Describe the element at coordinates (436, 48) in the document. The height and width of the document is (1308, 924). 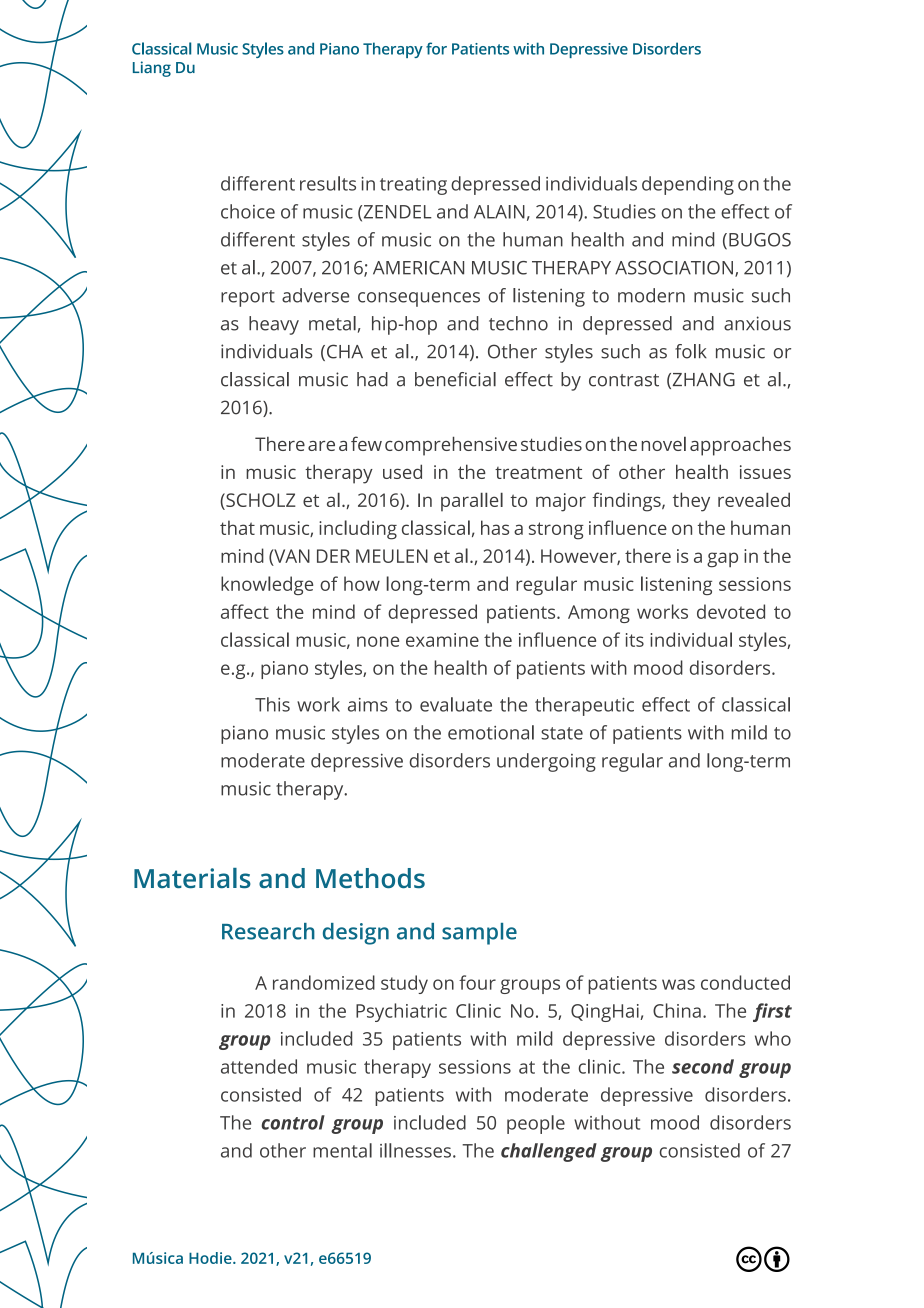
I see `for` at that location.
